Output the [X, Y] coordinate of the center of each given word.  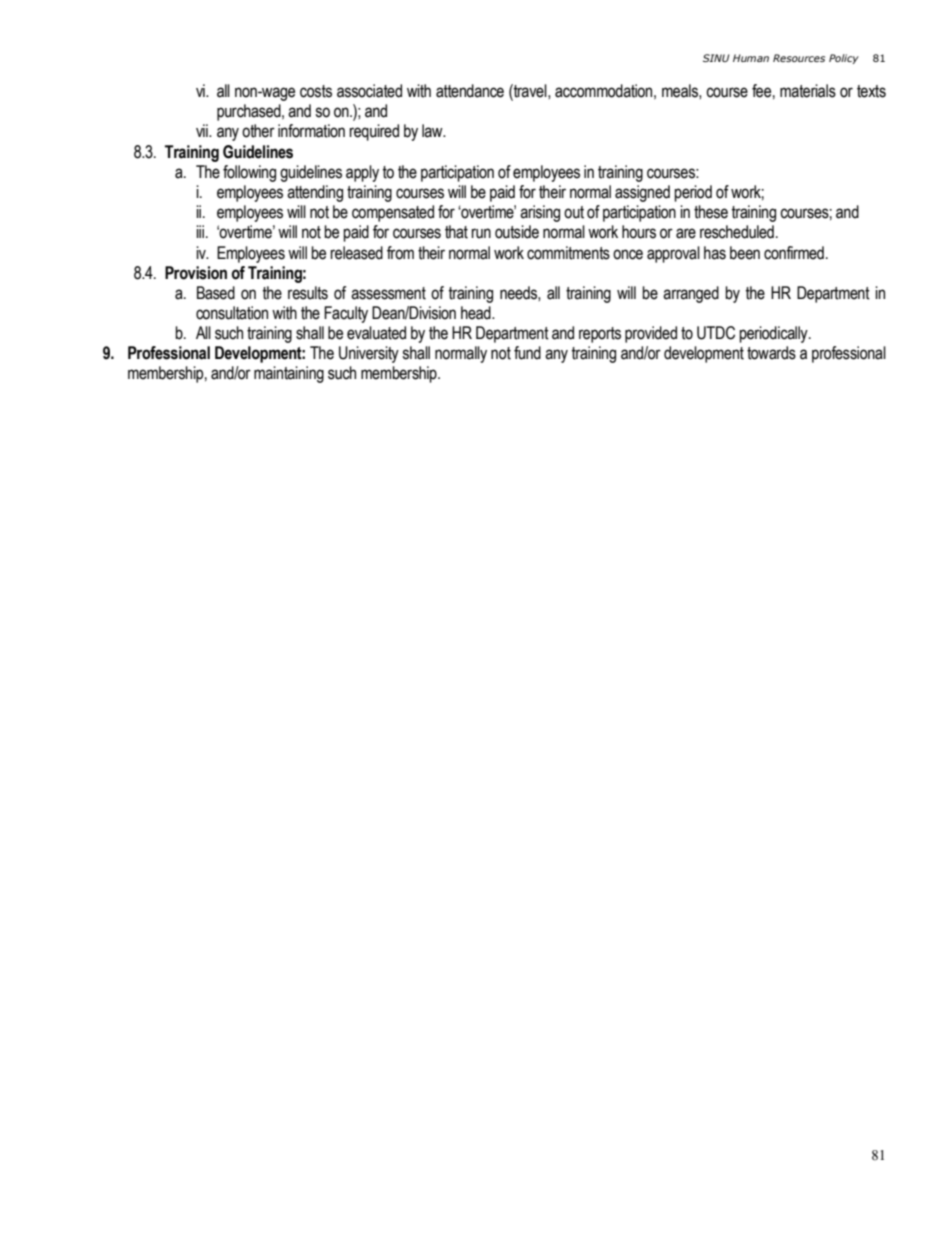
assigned [642, 193]
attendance [470, 91]
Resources [799, 58]
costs [316, 91]
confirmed [794, 253]
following [249, 173]
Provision [196, 273]
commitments [568, 253]
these [711, 212]
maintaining [289, 374]
